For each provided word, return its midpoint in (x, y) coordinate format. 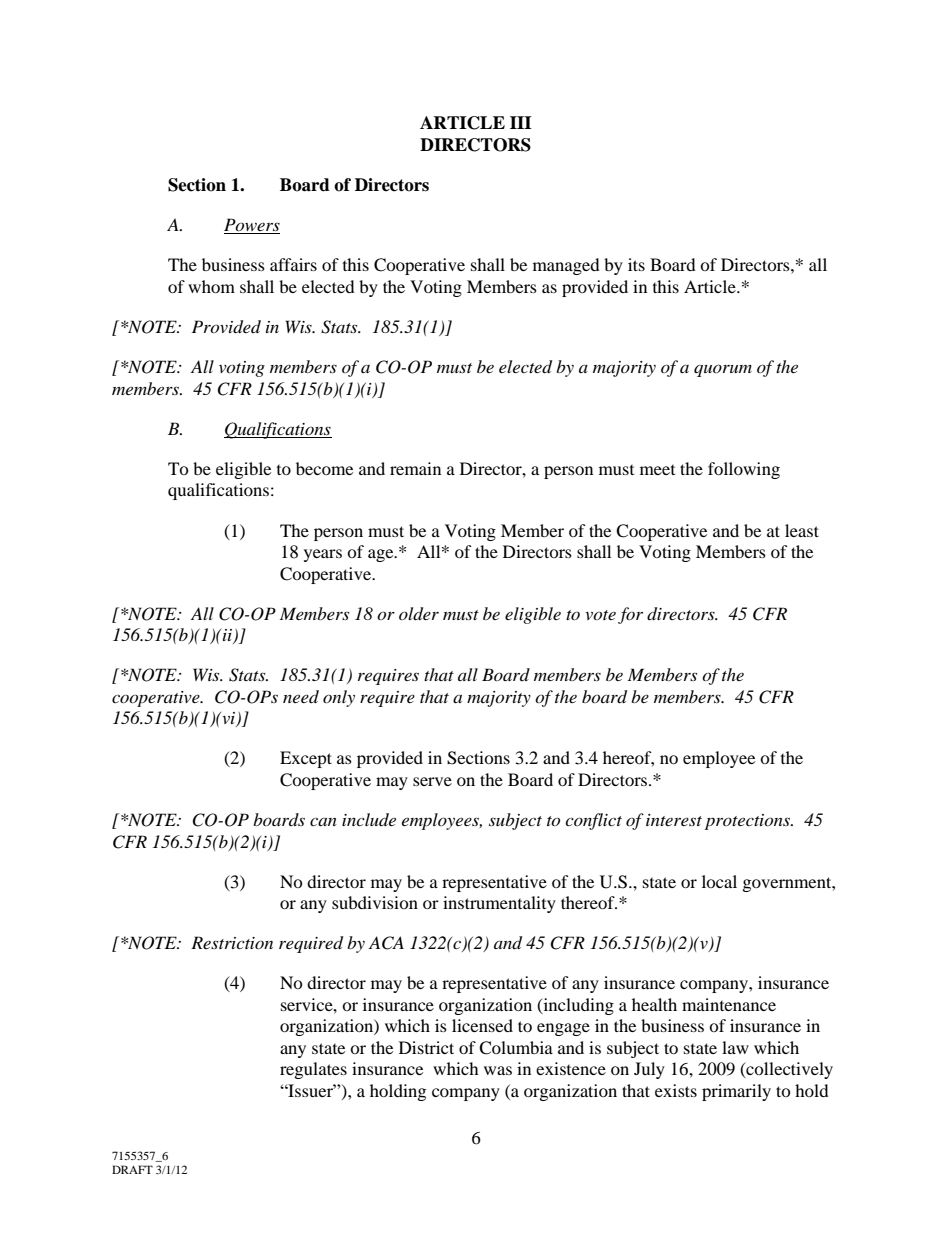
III (521, 122)
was (498, 1070)
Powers (252, 226)
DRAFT (132, 1169)
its (636, 264)
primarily (736, 1092)
